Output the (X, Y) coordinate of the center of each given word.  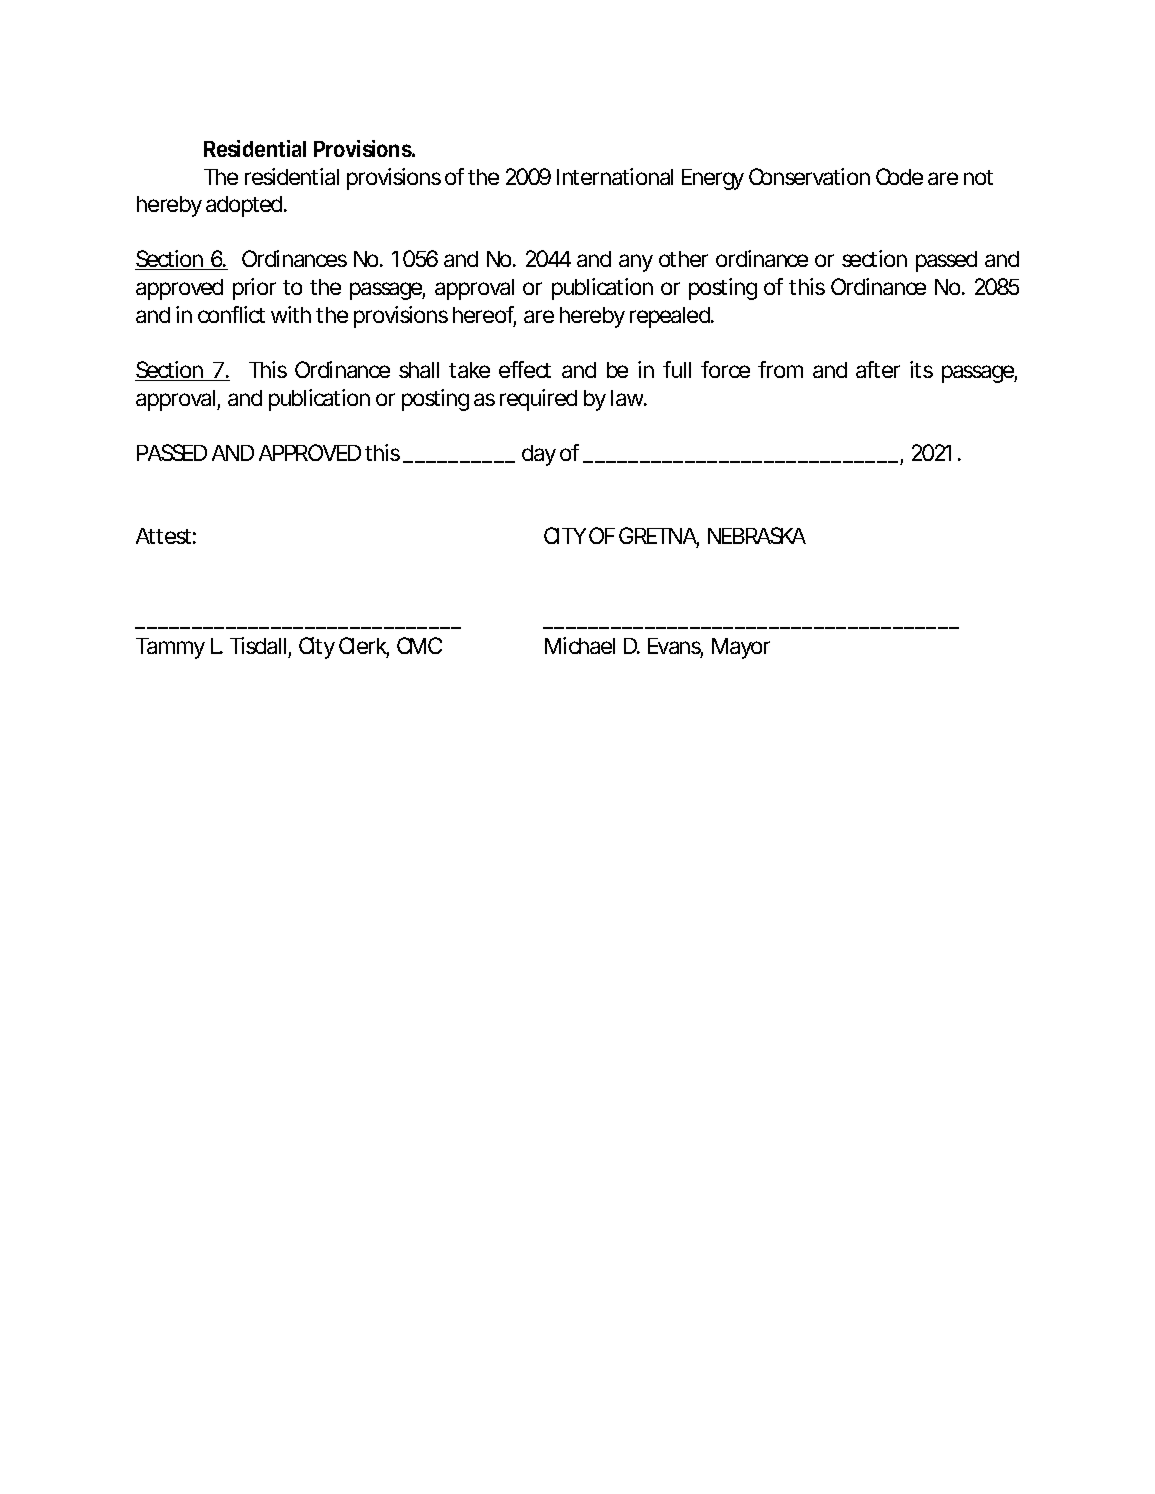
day (539, 455)
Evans (675, 647)
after (878, 369)
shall (419, 370)
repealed (671, 317)
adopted (245, 206)
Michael (580, 645)
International (615, 176)
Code (899, 176)
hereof (484, 316)
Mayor (741, 648)
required (538, 400)
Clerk (364, 647)
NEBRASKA (757, 535)
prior (254, 289)
